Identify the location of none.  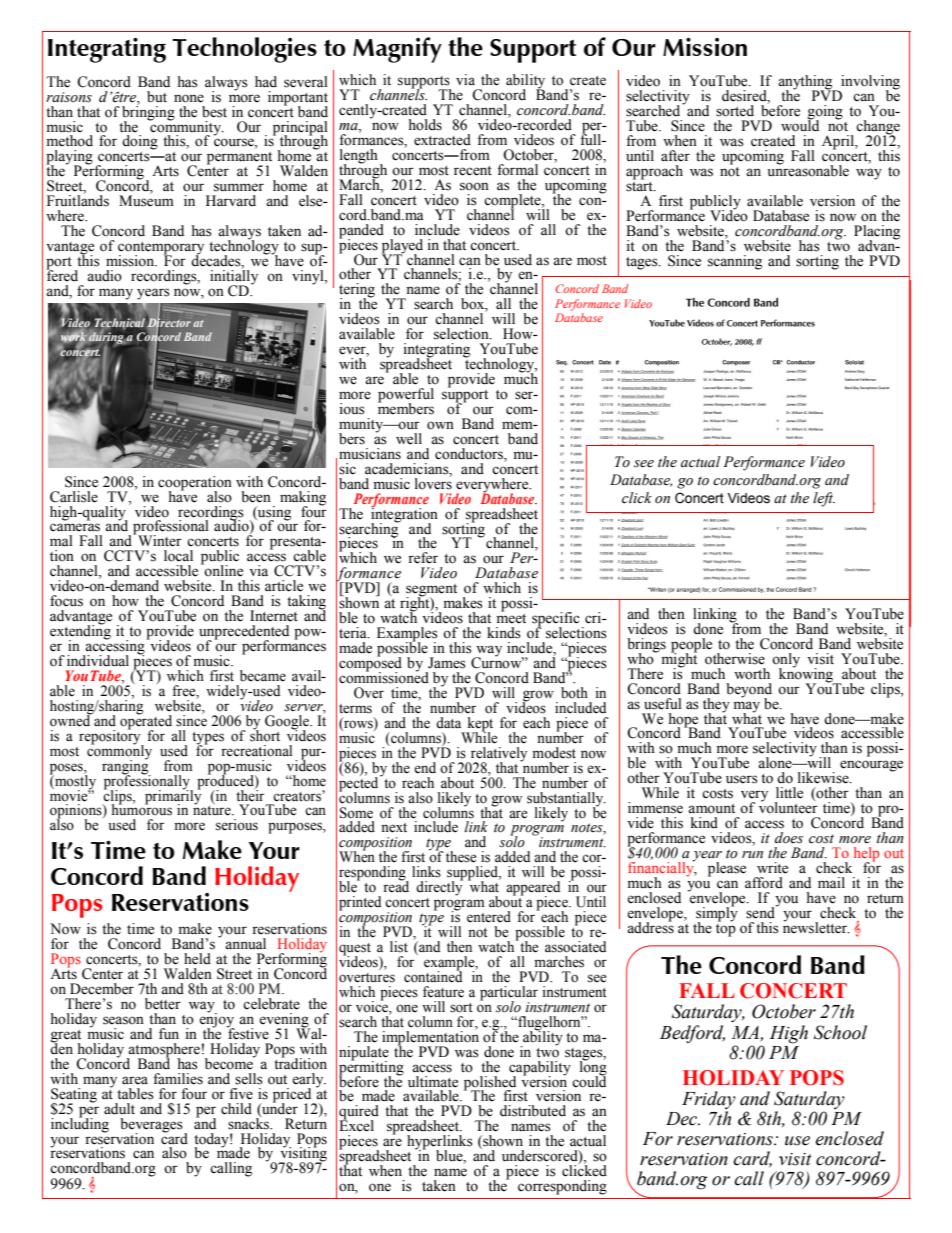
(189, 98).
